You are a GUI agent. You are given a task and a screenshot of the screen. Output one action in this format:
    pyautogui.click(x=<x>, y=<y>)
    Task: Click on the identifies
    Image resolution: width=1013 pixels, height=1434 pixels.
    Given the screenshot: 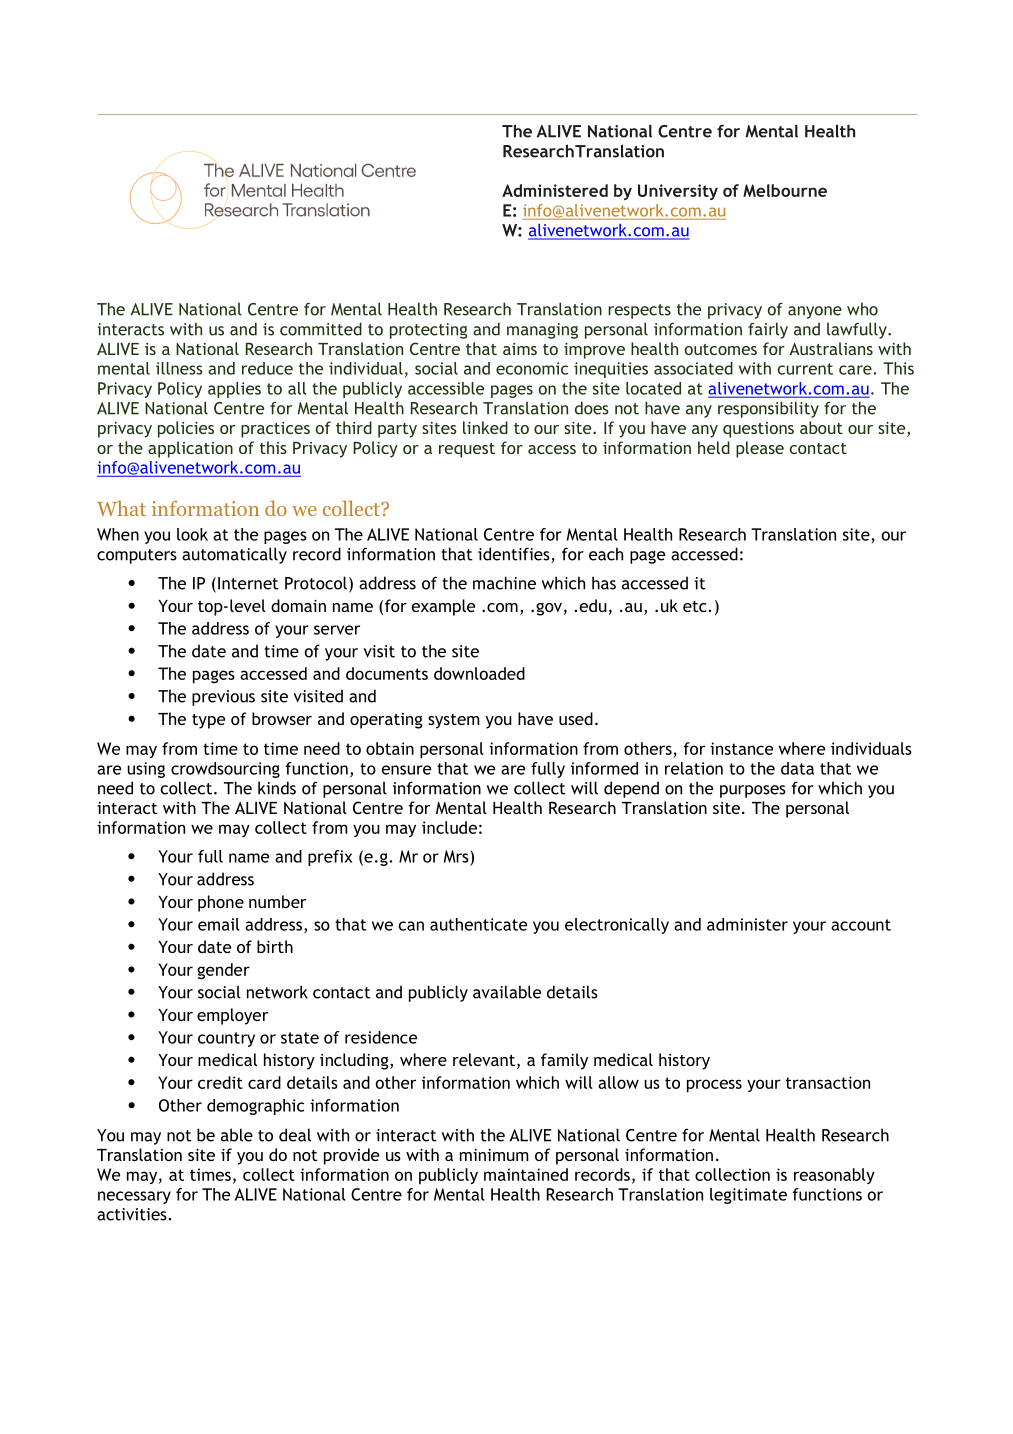 What is the action you would take?
    pyautogui.click(x=515, y=555)
